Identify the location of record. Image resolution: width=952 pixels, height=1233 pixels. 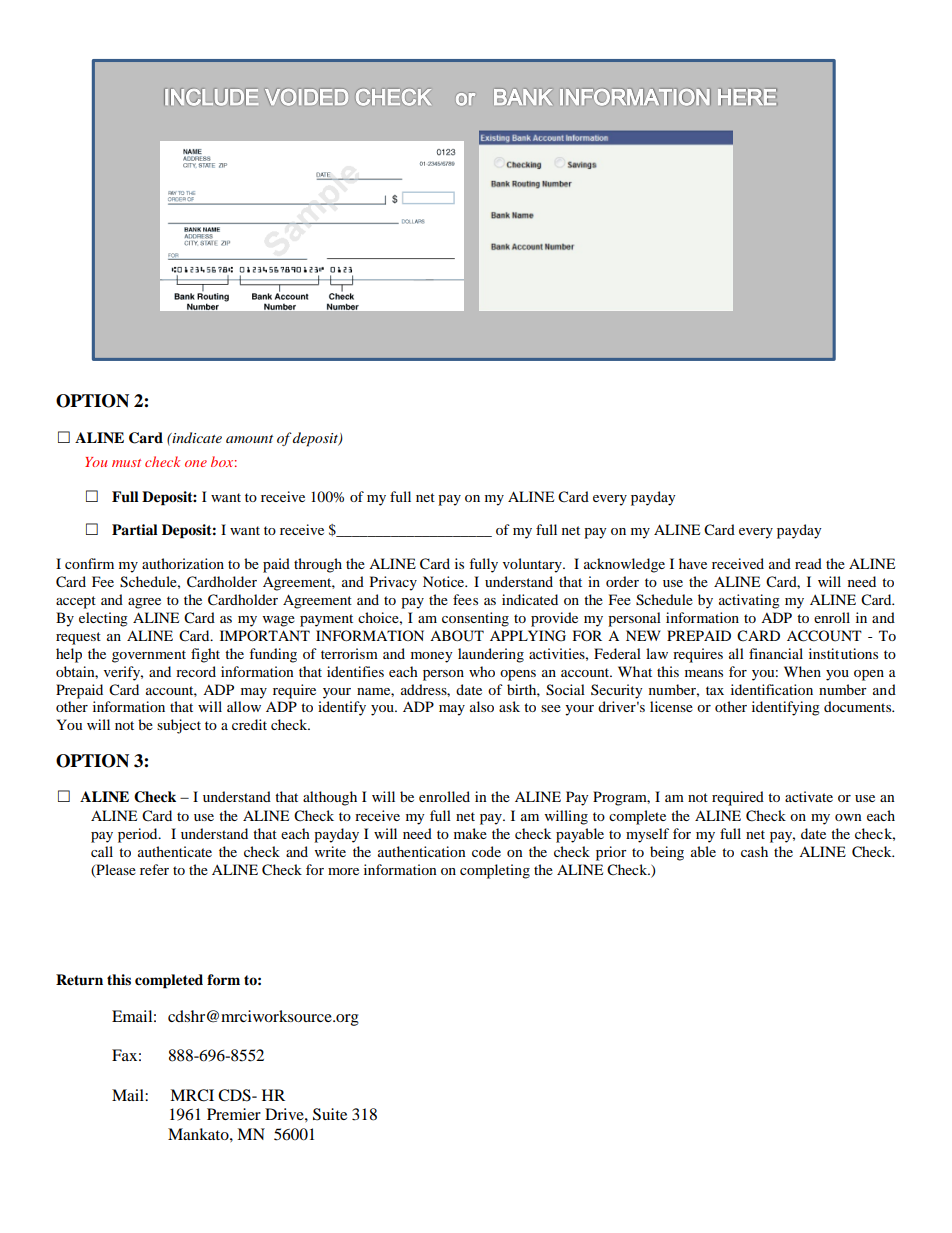
(196, 671).
